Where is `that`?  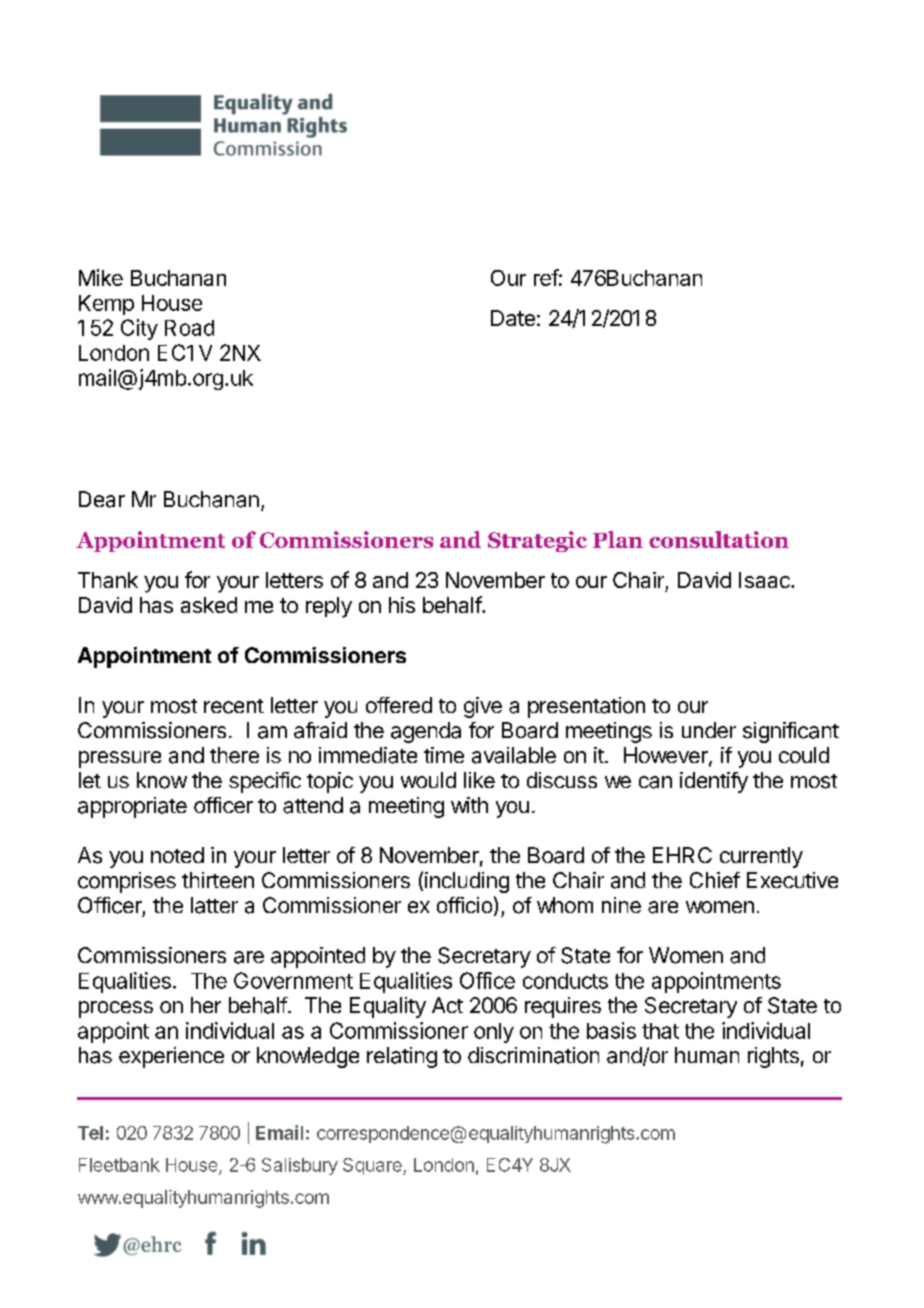
that is located at coordinates (660, 1031).
